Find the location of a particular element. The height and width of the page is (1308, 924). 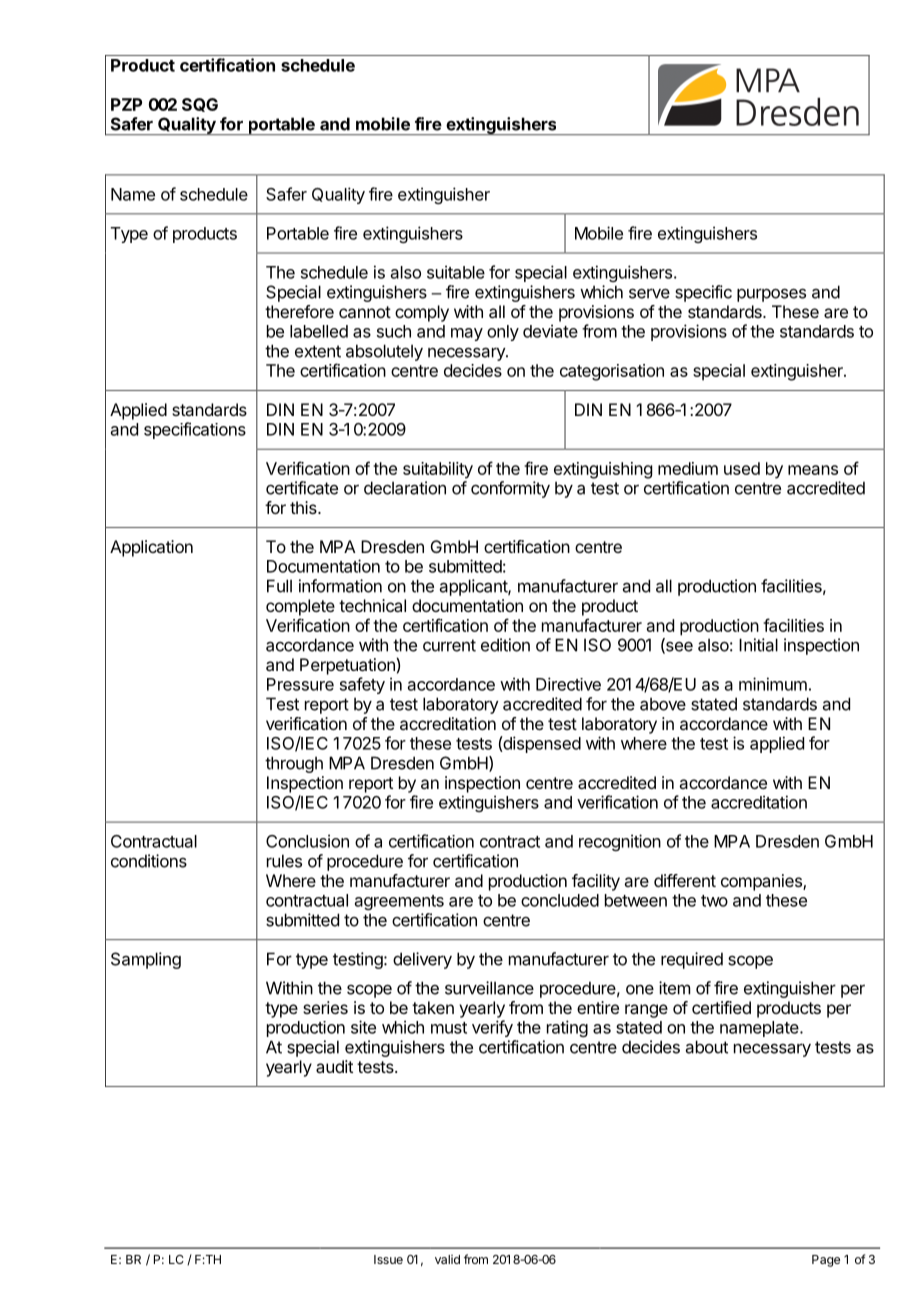

purposes is located at coordinates (771, 295).
